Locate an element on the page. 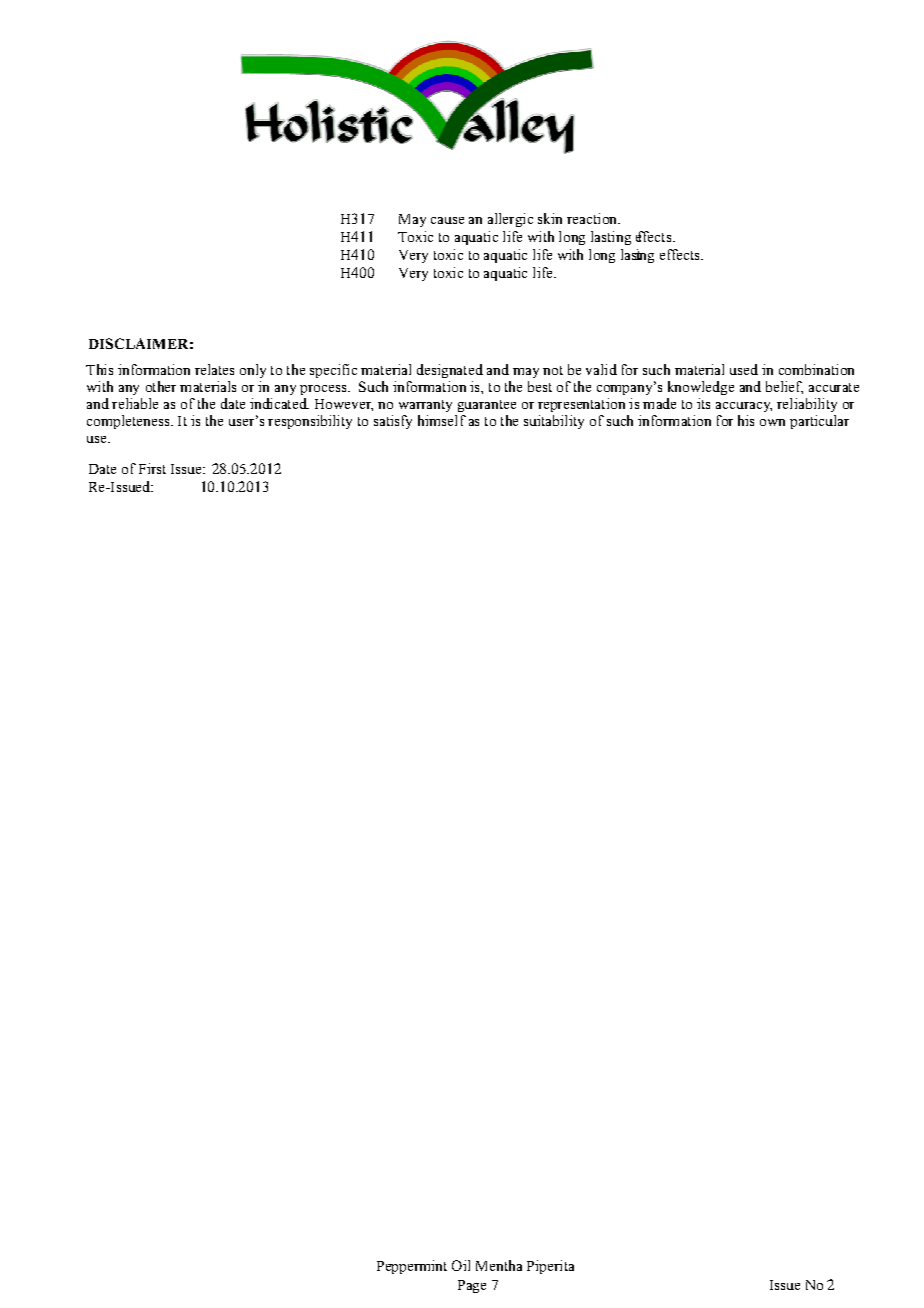  reaction is located at coordinates (593, 218).
